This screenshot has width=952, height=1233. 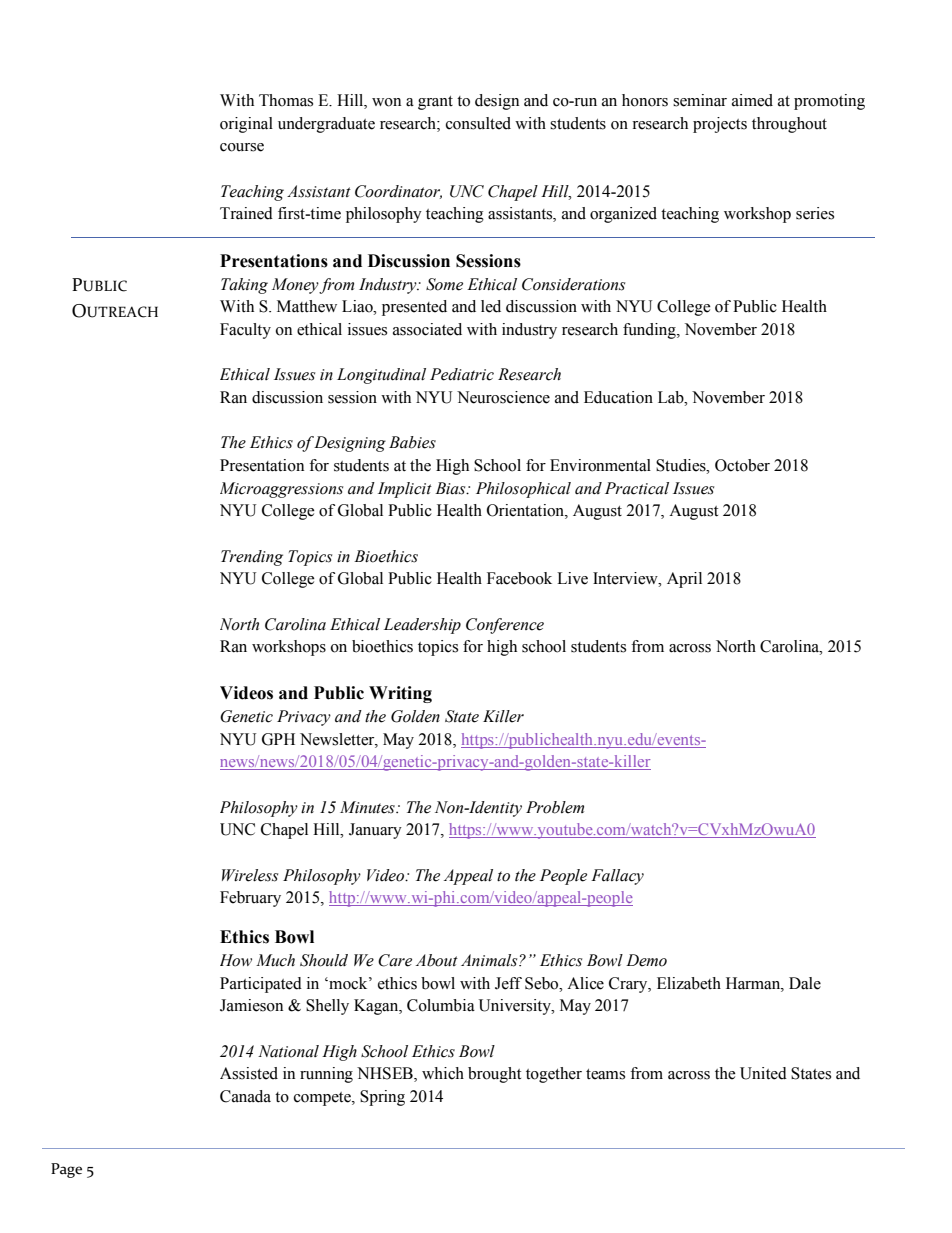 I want to click on October, so click(x=742, y=465).
